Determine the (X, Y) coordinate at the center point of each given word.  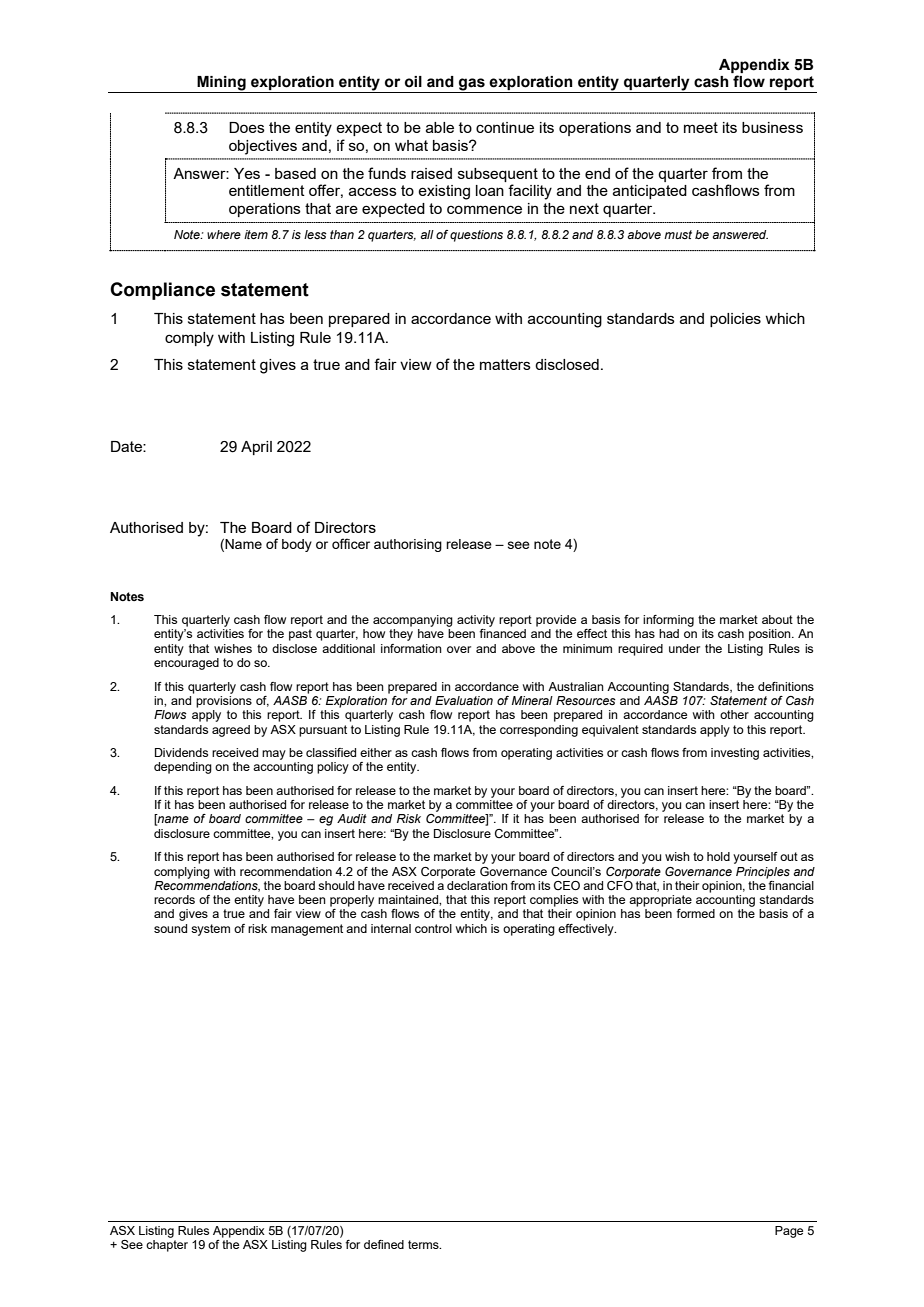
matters (505, 364)
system (210, 930)
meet (701, 127)
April (256, 448)
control (433, 928)
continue (505, 127)
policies (735, 320)
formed (695, 913)
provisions (224, 702)
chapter (167, 1246)
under (684, 648)
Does (247, 127)
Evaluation (464, 700)
